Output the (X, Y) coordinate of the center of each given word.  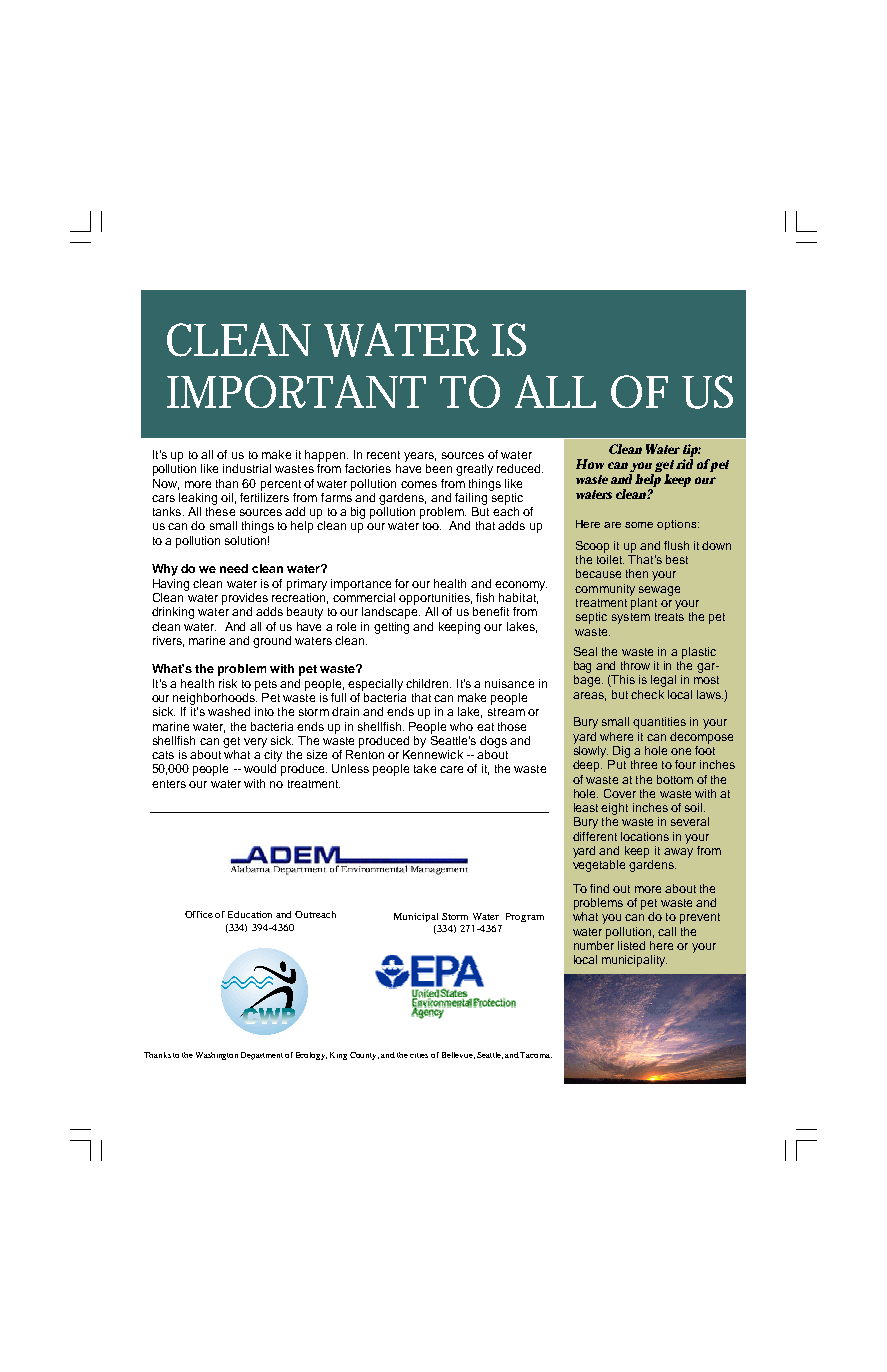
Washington (217, 1056)
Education (250, 914)
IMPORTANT (296, 391)
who (461, 726)
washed (229, 711)
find (599, 888)
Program (525, 917)
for (402, 583)
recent (383, 455)
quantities (659, 723)
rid (684, 464)
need (234, 568)
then (637, 573)
